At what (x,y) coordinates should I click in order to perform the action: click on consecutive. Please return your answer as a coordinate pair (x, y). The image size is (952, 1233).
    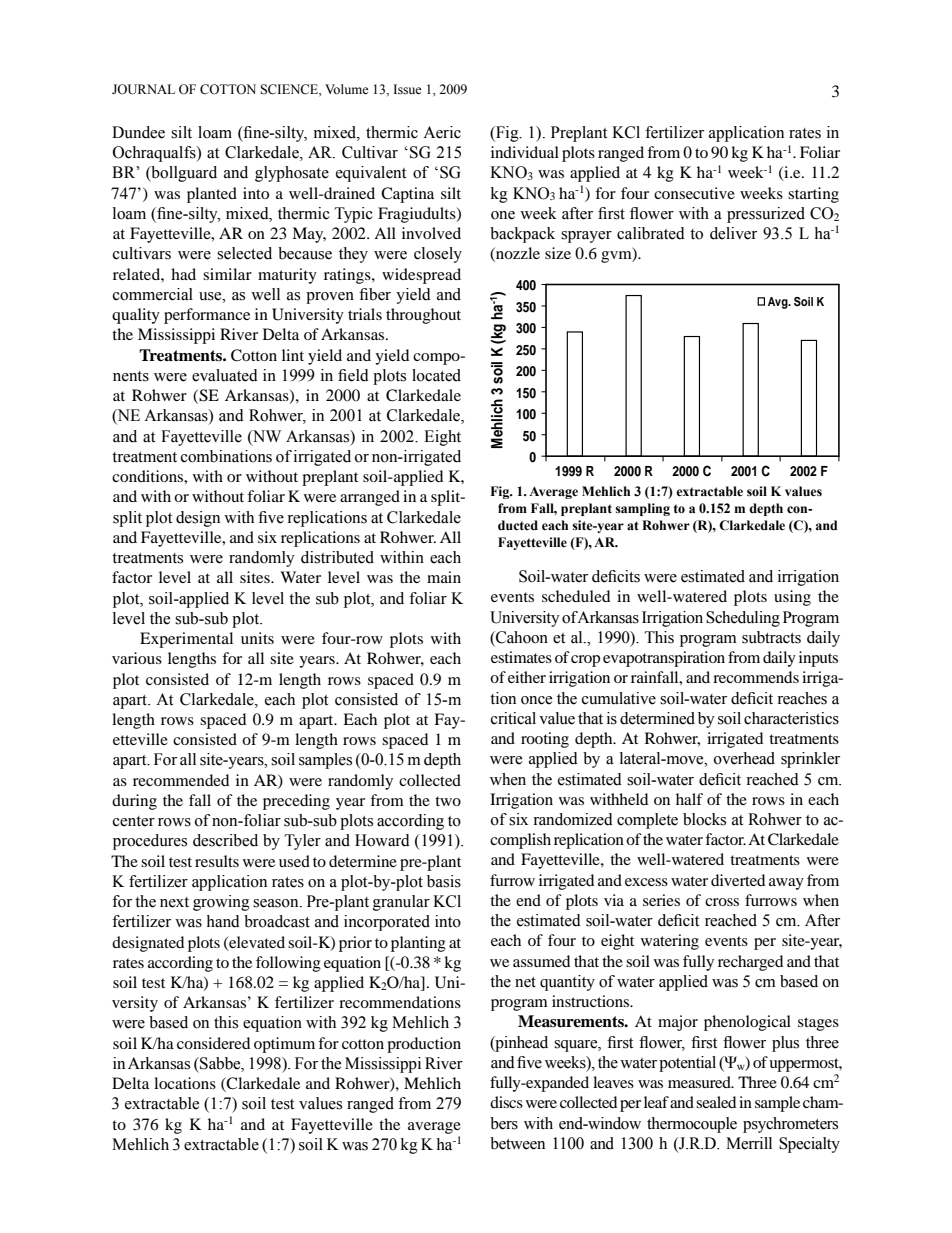
    Looking at the image, I should click on (694, 193).
